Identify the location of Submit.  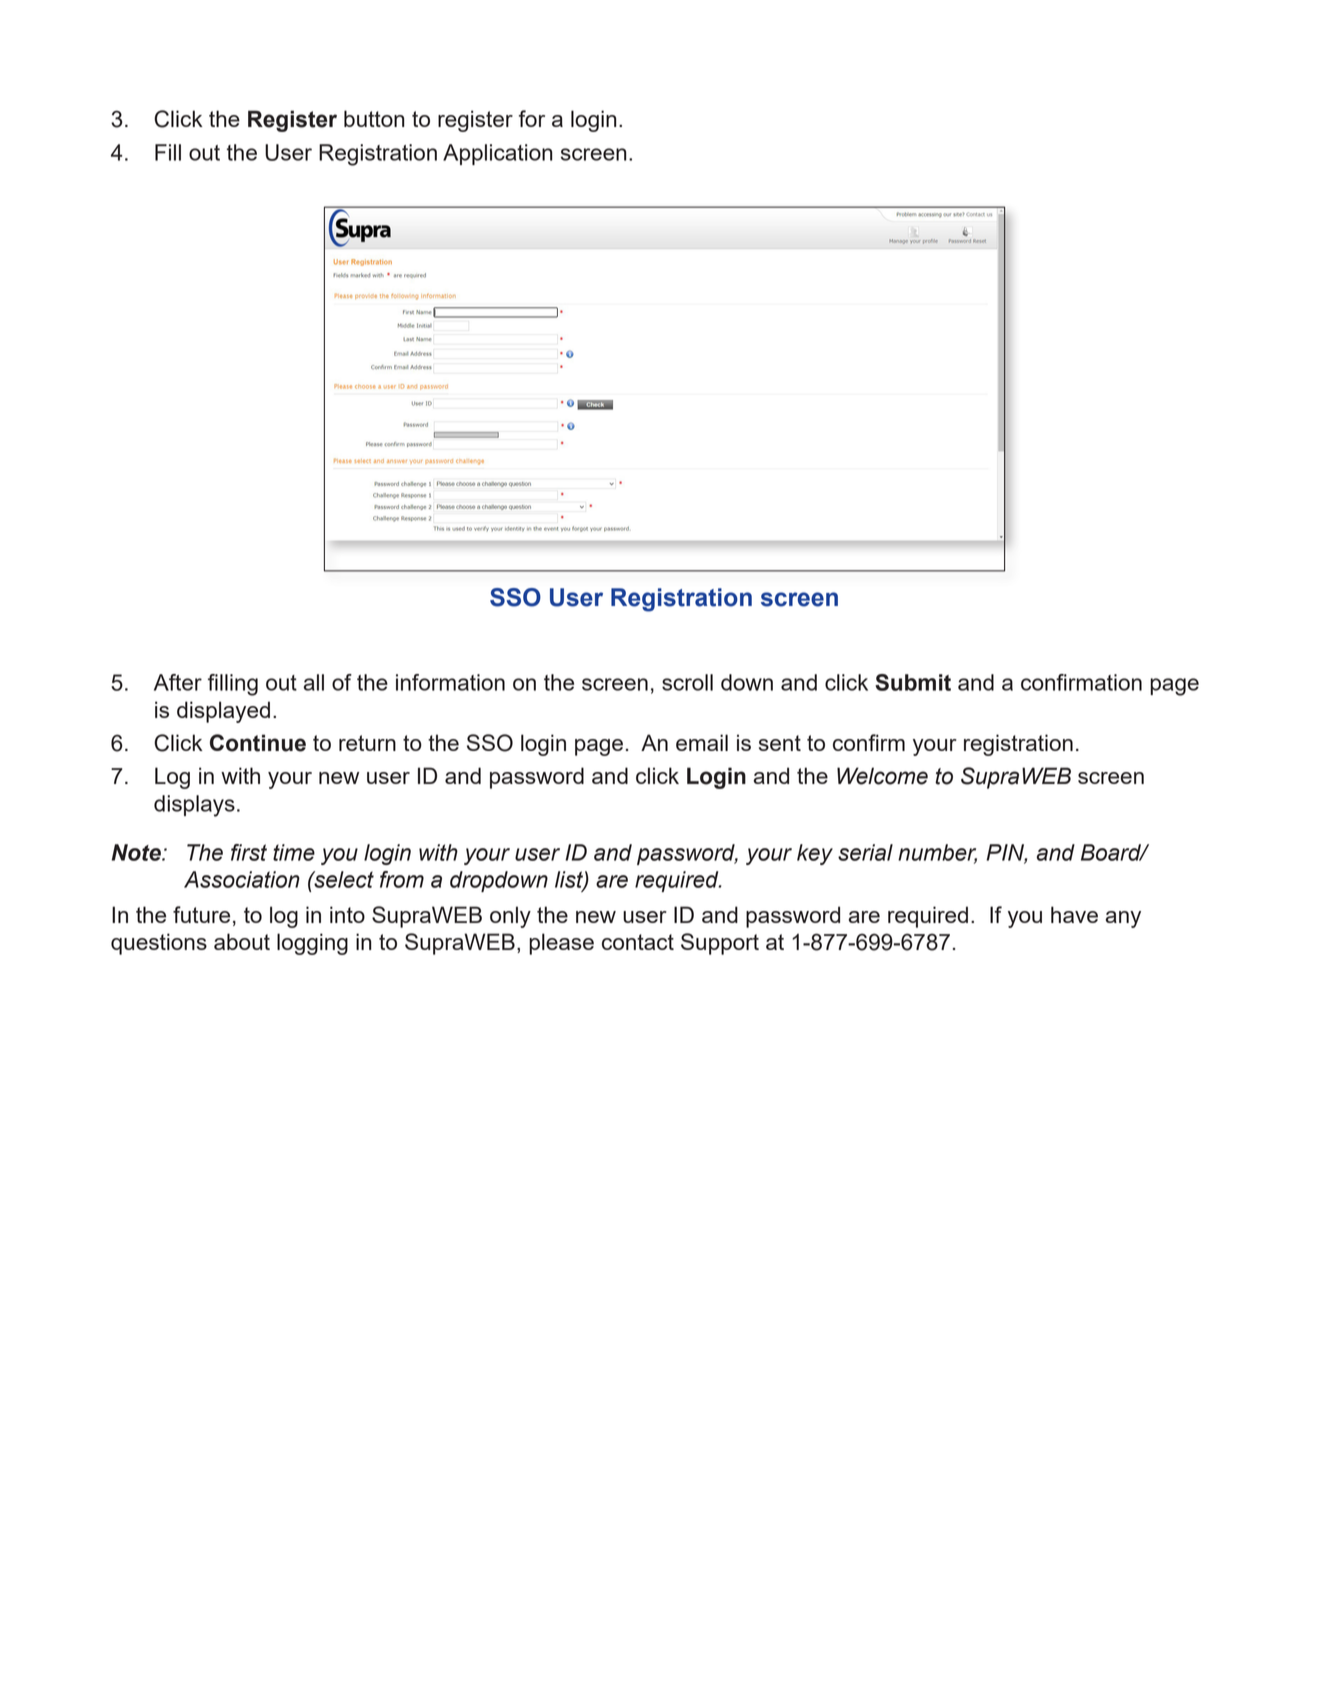
(913, 682).
